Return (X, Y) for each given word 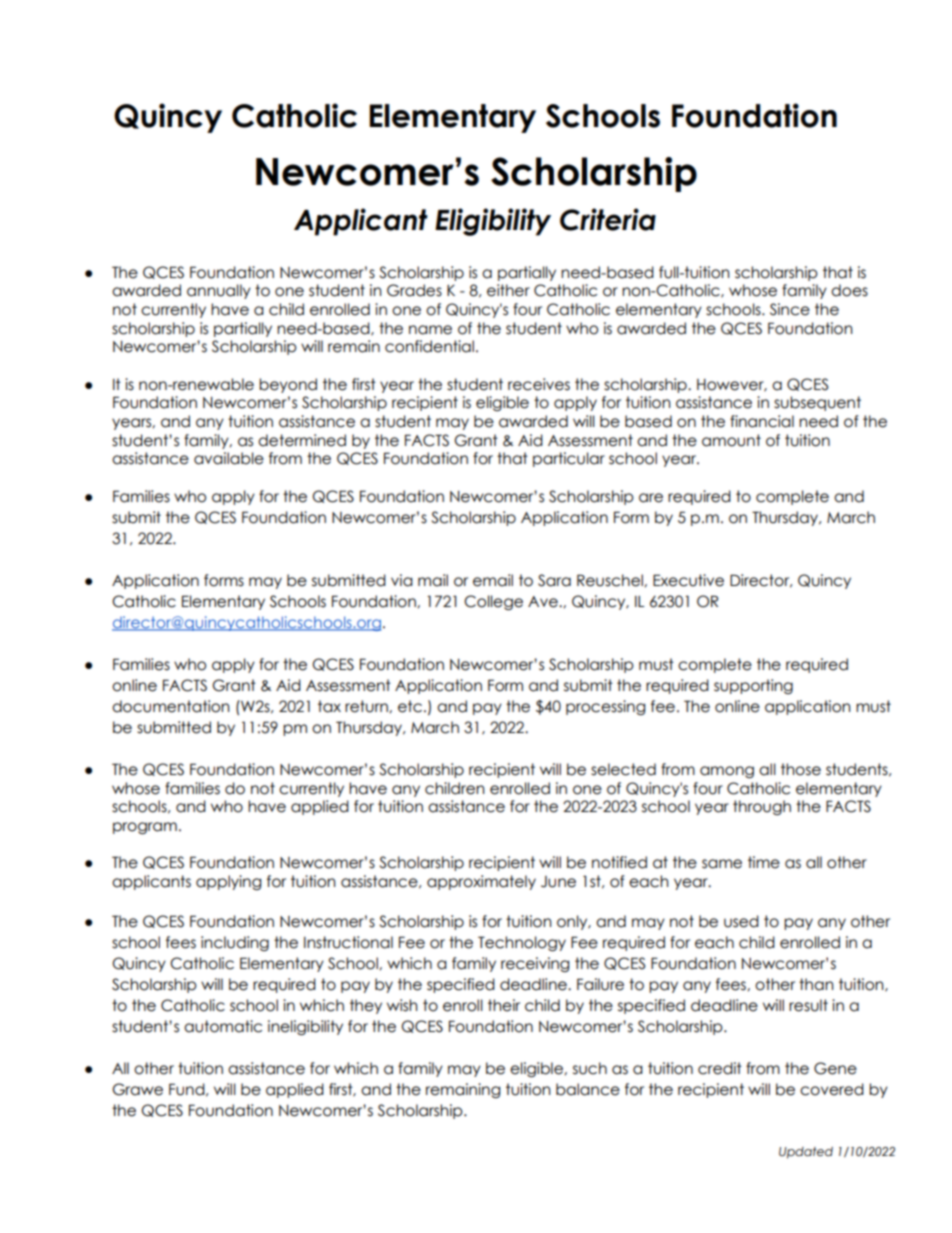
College (493, 602)
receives (539, 384)
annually (219, 291)
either (508, 290)
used (741, 921)
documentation (170, 706)
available (229, 458)
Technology (522, 943)
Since (790, 309)
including (235, 943)
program (145, 828)
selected (623, 769)
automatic (223, 1026)
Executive (688, 580)
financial (762, 421)
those (801, 769)
